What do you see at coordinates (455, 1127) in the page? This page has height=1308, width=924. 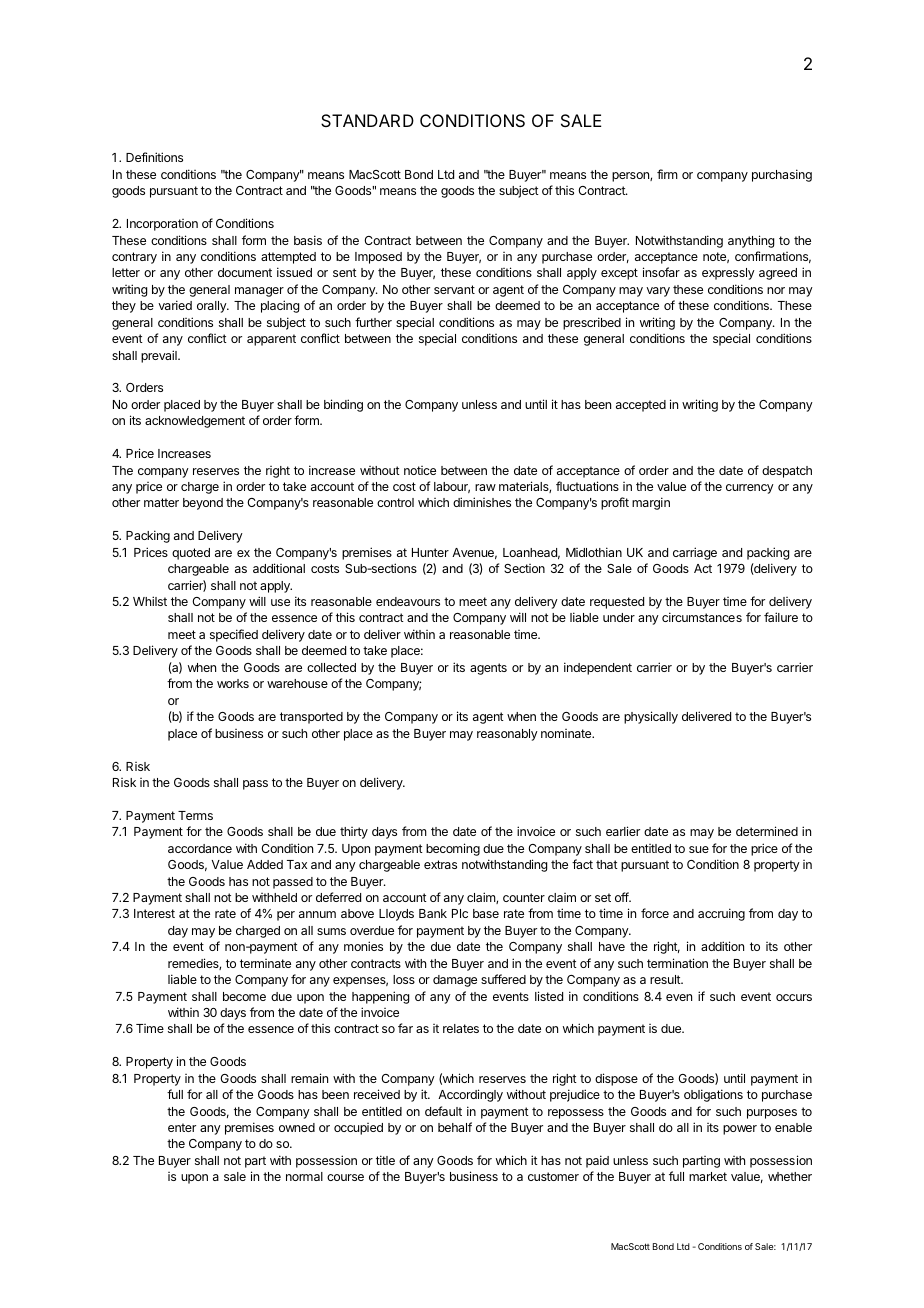 I see `behalf` at bounding box center [455, 1127].
